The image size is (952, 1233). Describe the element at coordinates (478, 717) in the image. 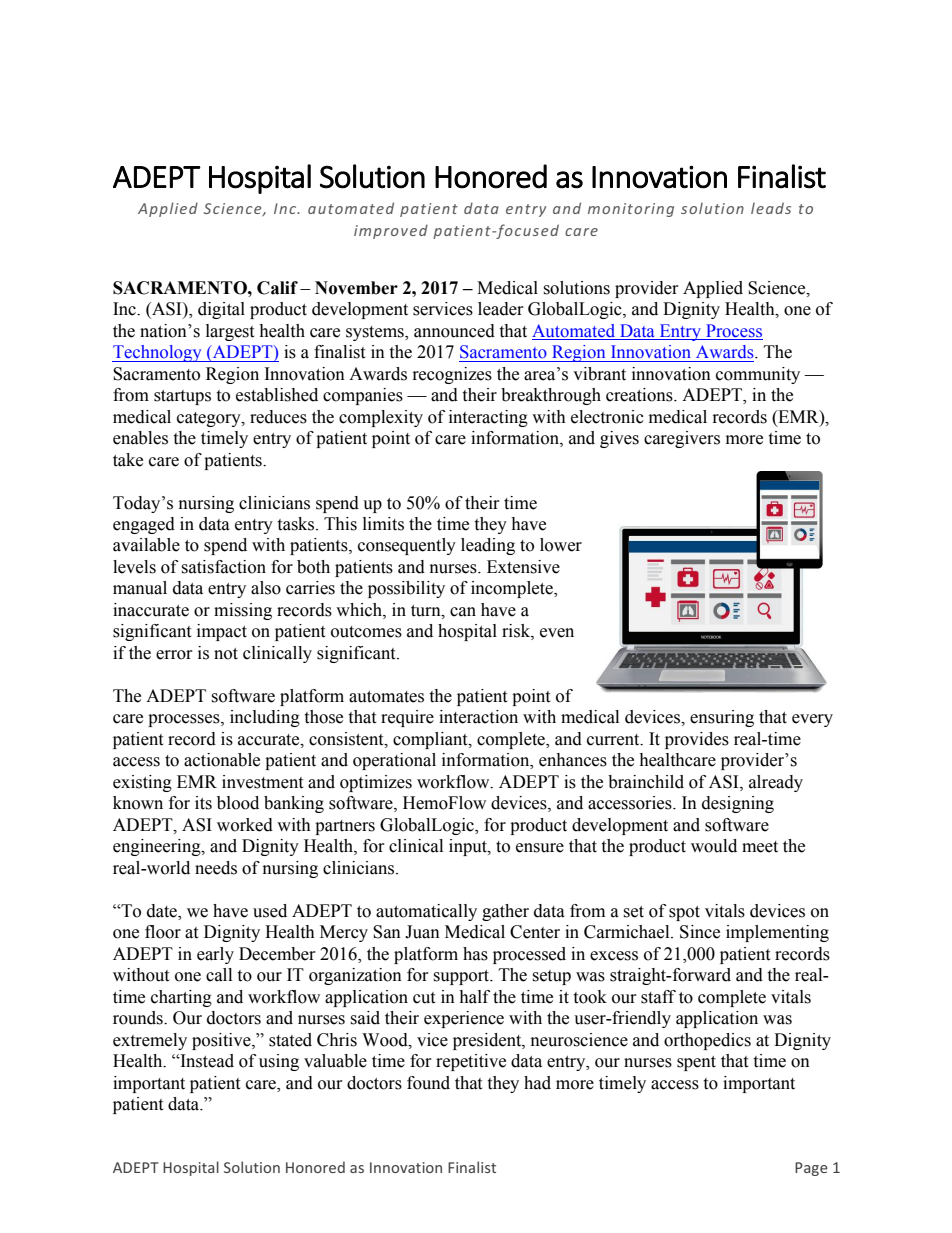

I see `interaction` at that location.
